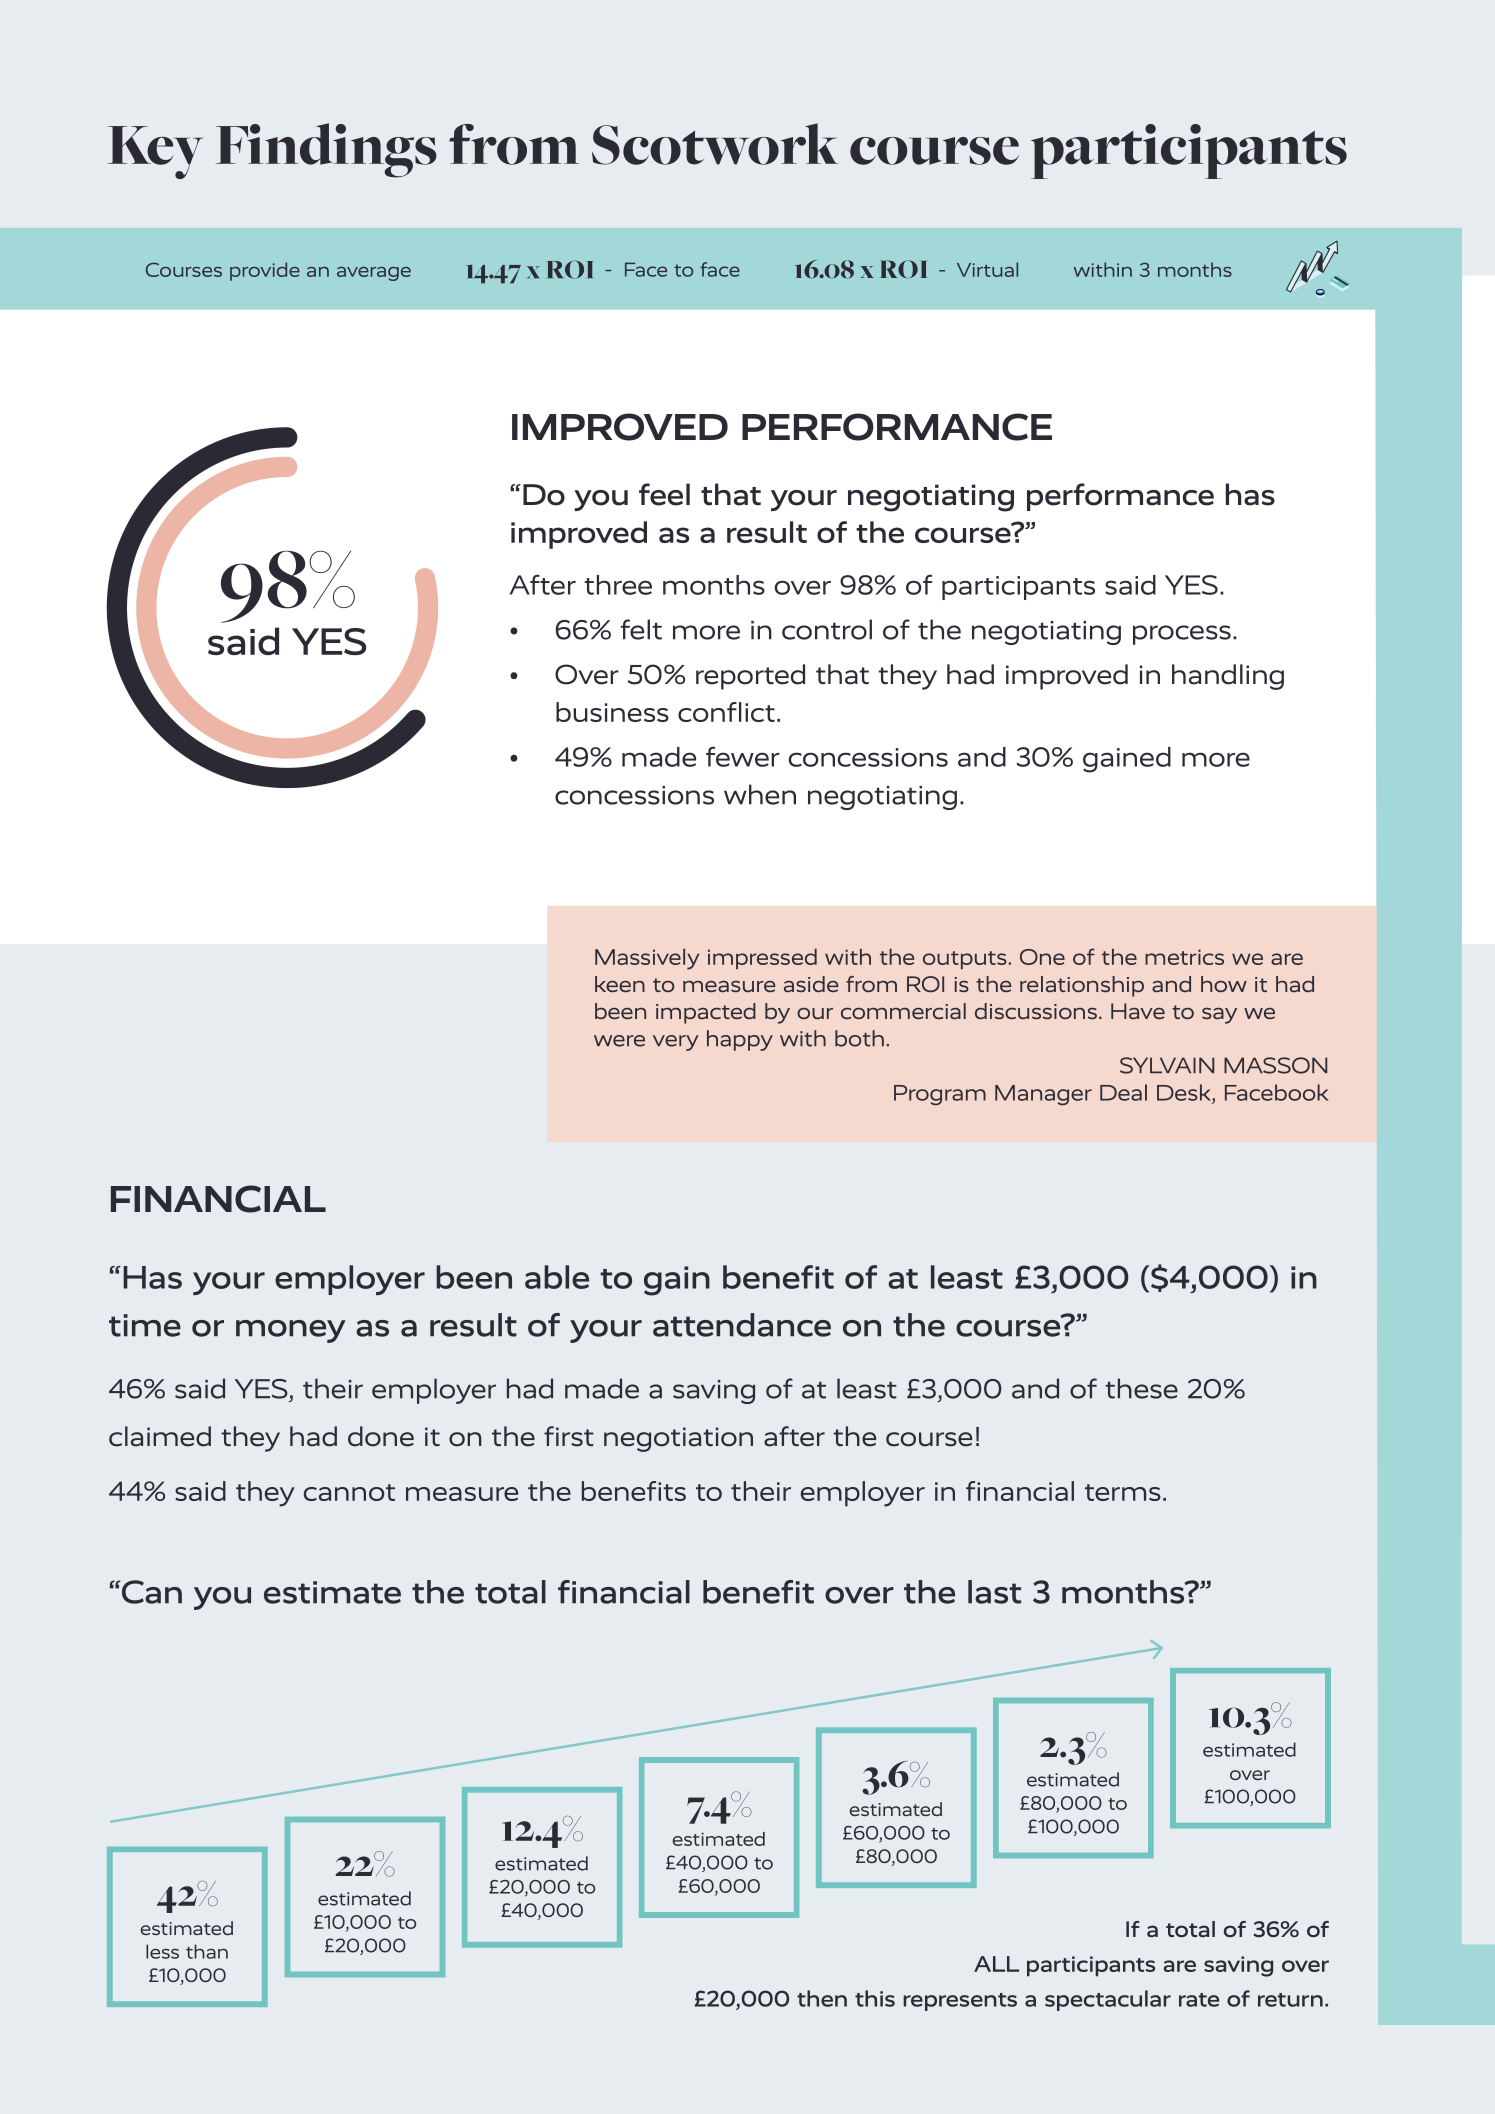 The image size is (1495, 2114). I want to click on spectacular, so click(1108, 2000).
